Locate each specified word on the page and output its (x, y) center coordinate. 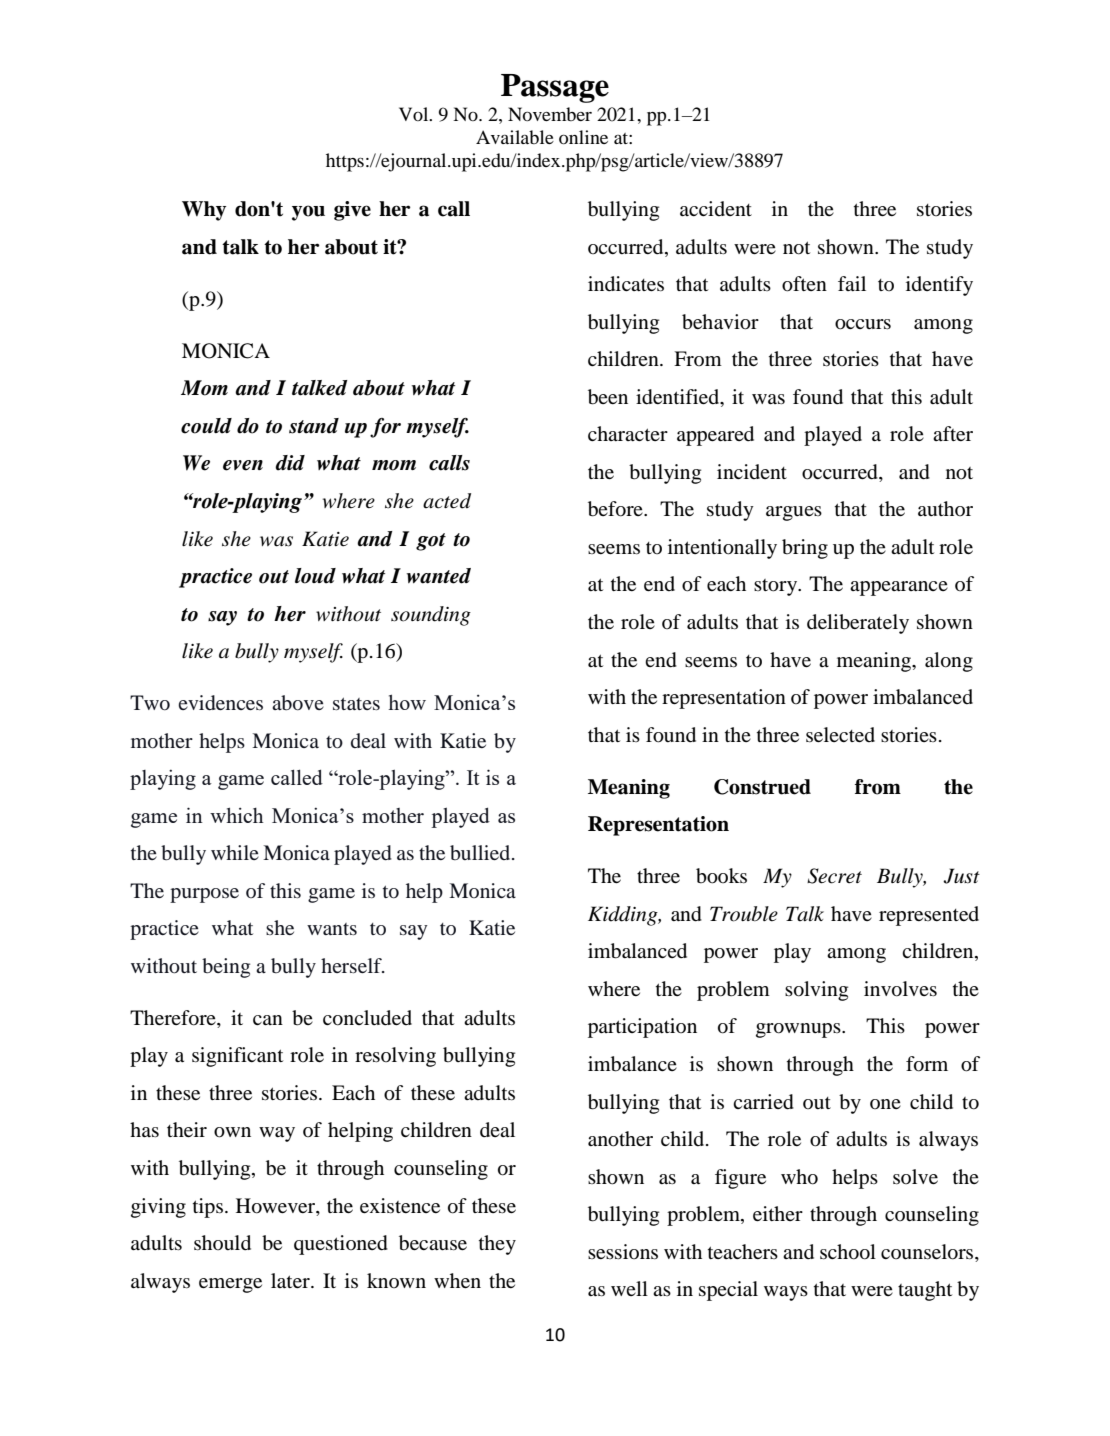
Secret (834, 876)
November (550, 114)
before (616, 509)
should (222, 1243)
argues (794, 513)
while (235, 852)
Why (204, 211)
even (243, 465)
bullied (481, 853)
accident (716, 208)
